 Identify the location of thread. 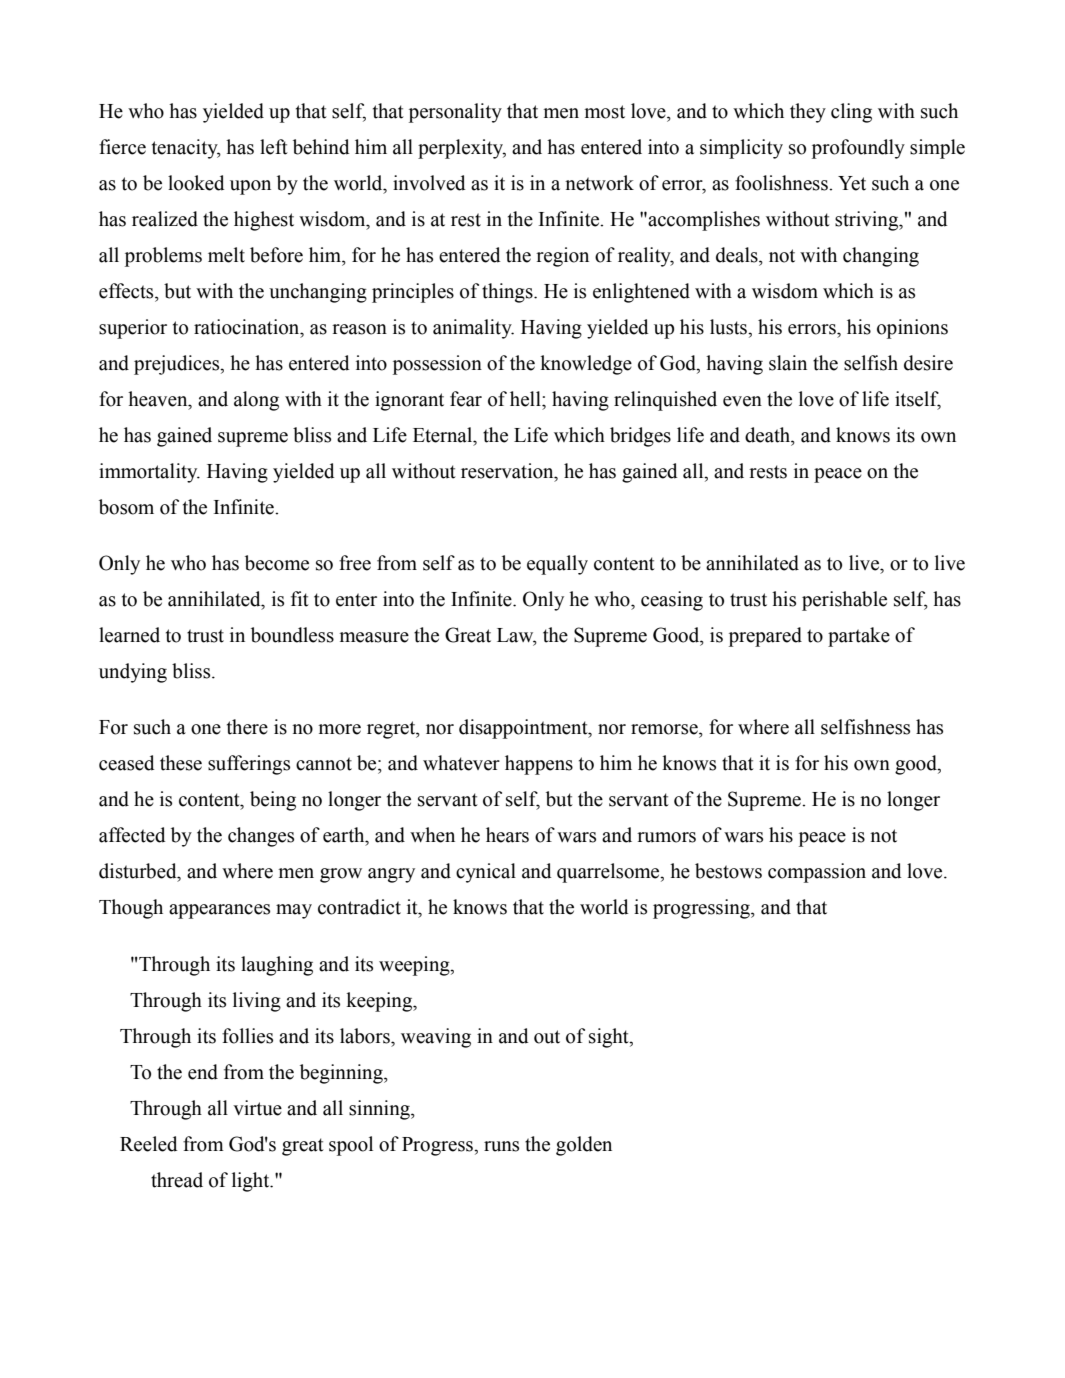
(177, 1180).
